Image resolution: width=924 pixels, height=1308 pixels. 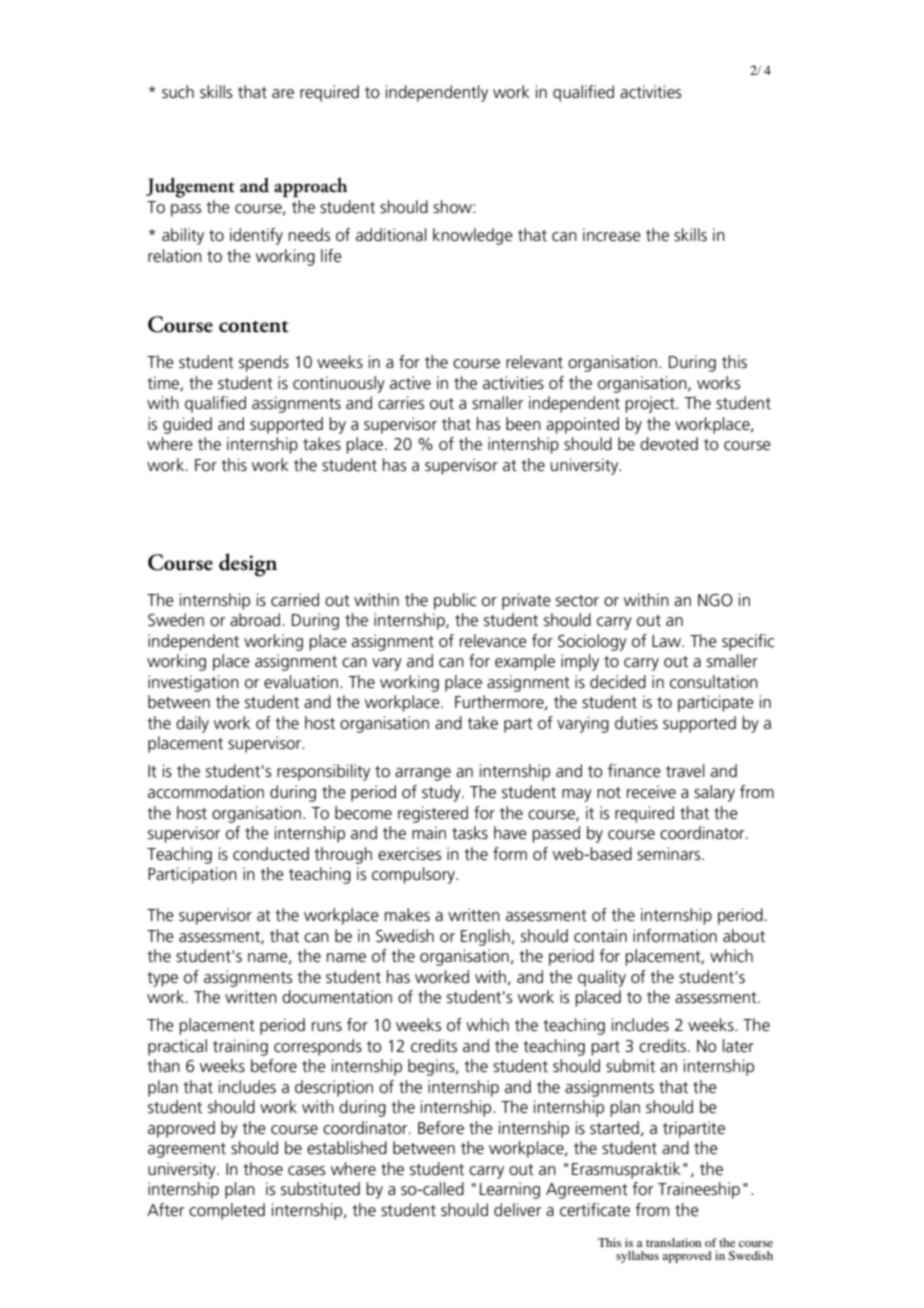 What do you see at coordinates (473, 236) in the page?
I see `knowledge` at bounding box center [473, 236].
